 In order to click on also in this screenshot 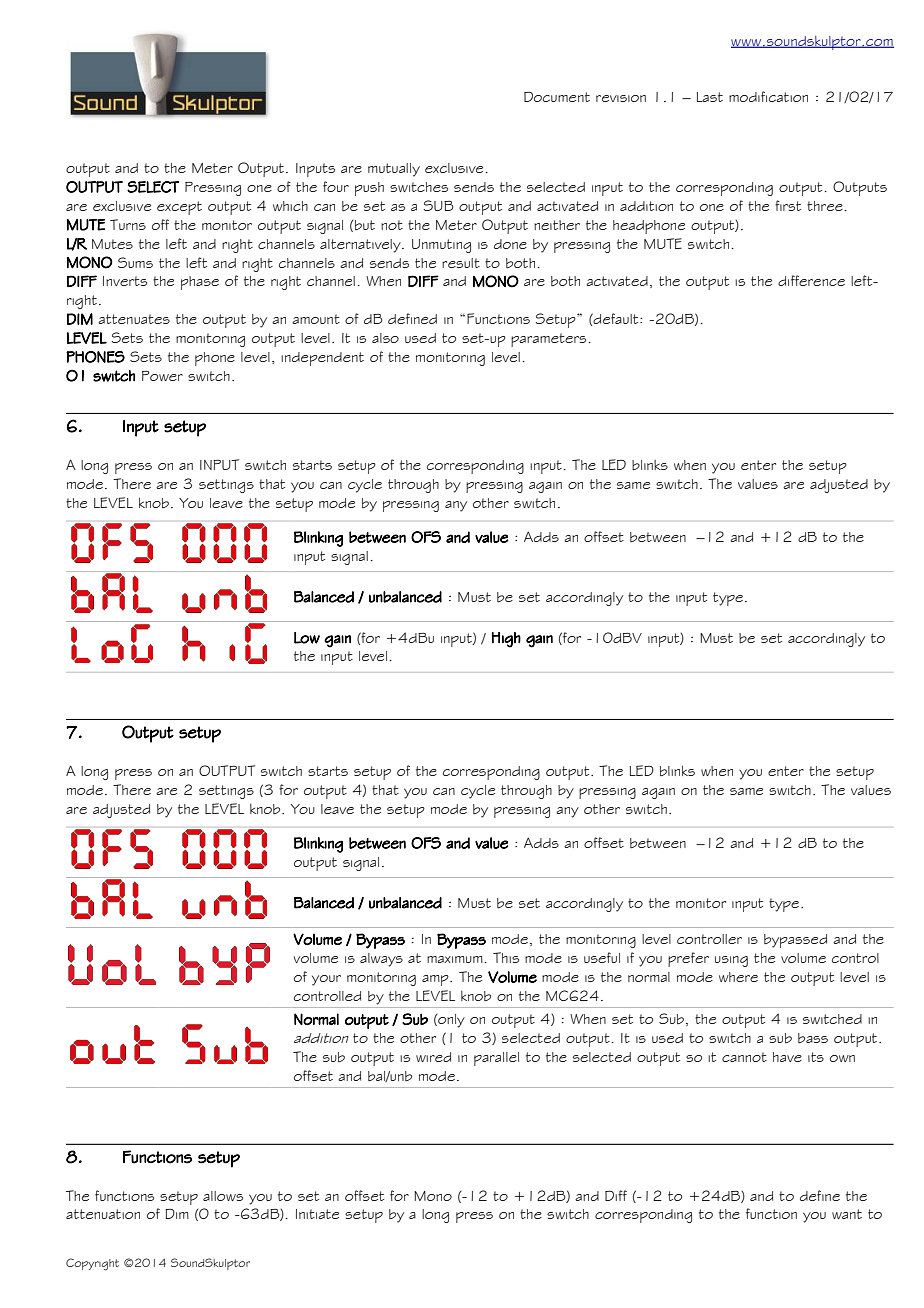, I will do `click(385, 338)`.
